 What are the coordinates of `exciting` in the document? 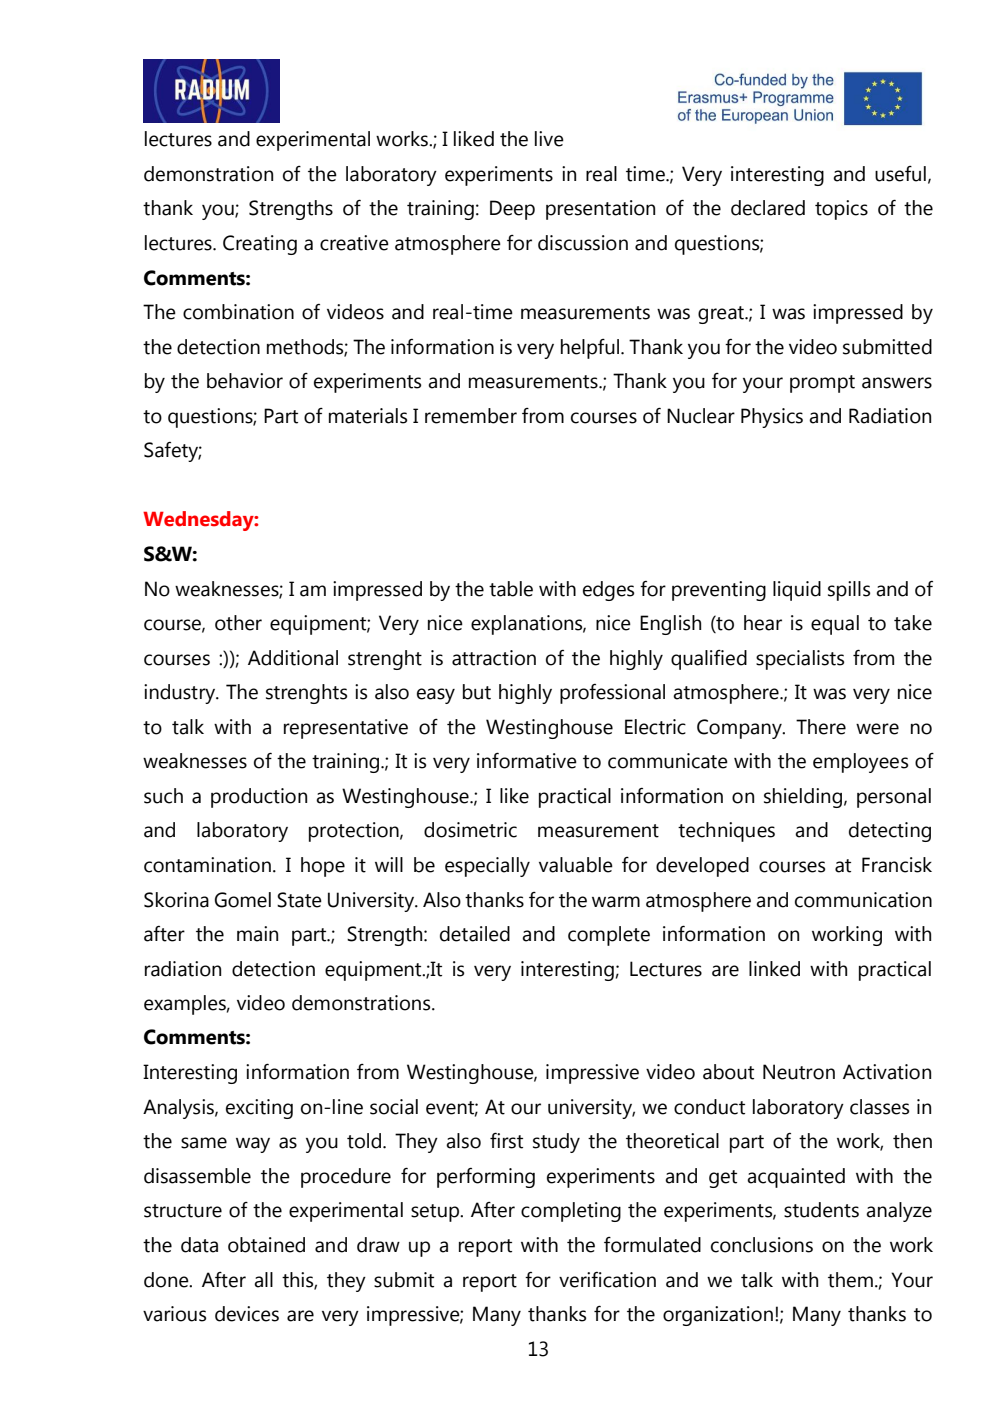 It's located at (259, 1109).
